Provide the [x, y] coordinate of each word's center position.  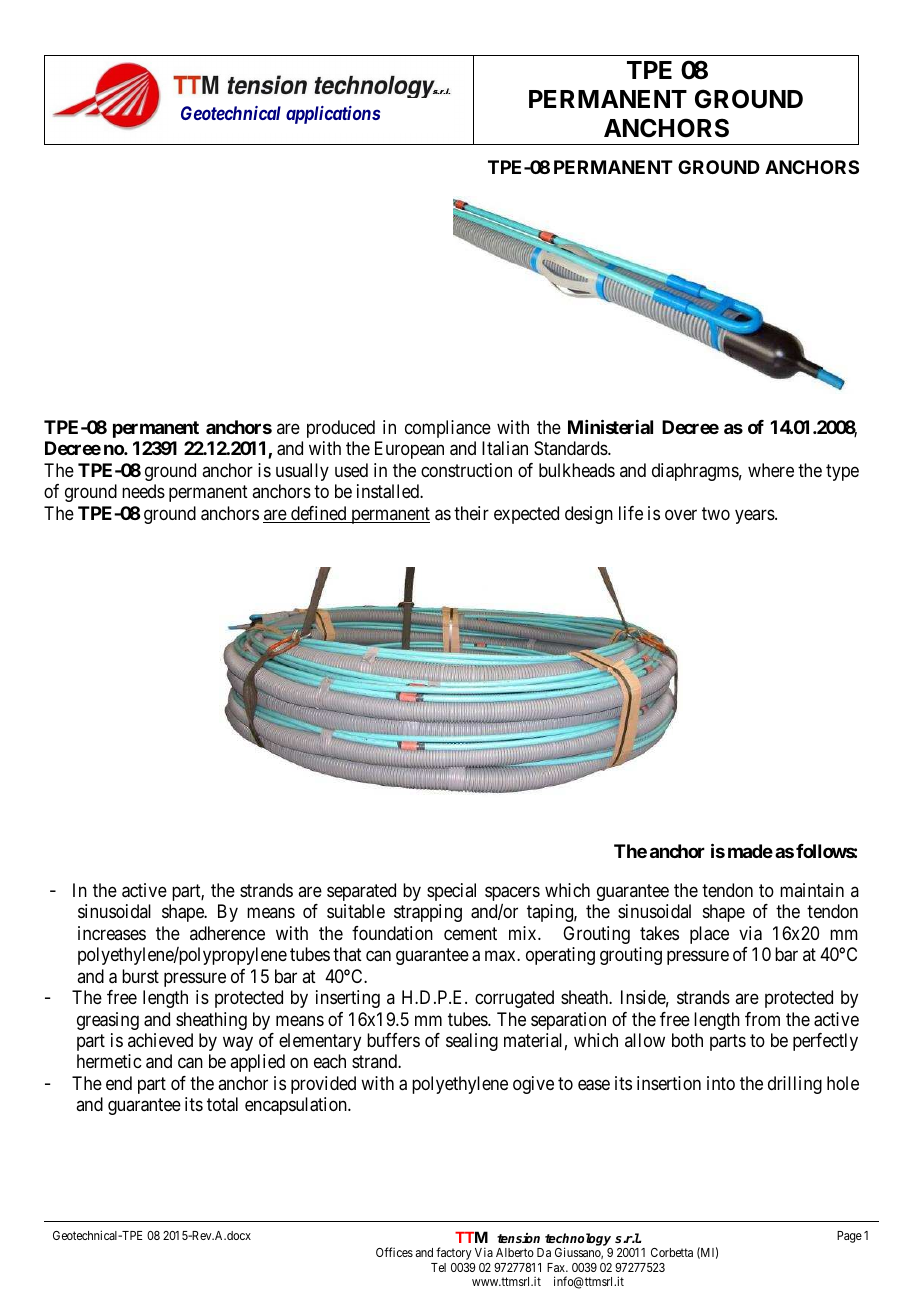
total [222, 1104]
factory [454, 1253]
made [750, 851]
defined [319, 514]
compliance [448, 429]
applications [333, 115]
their [471, 513]
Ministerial [610, 426]
